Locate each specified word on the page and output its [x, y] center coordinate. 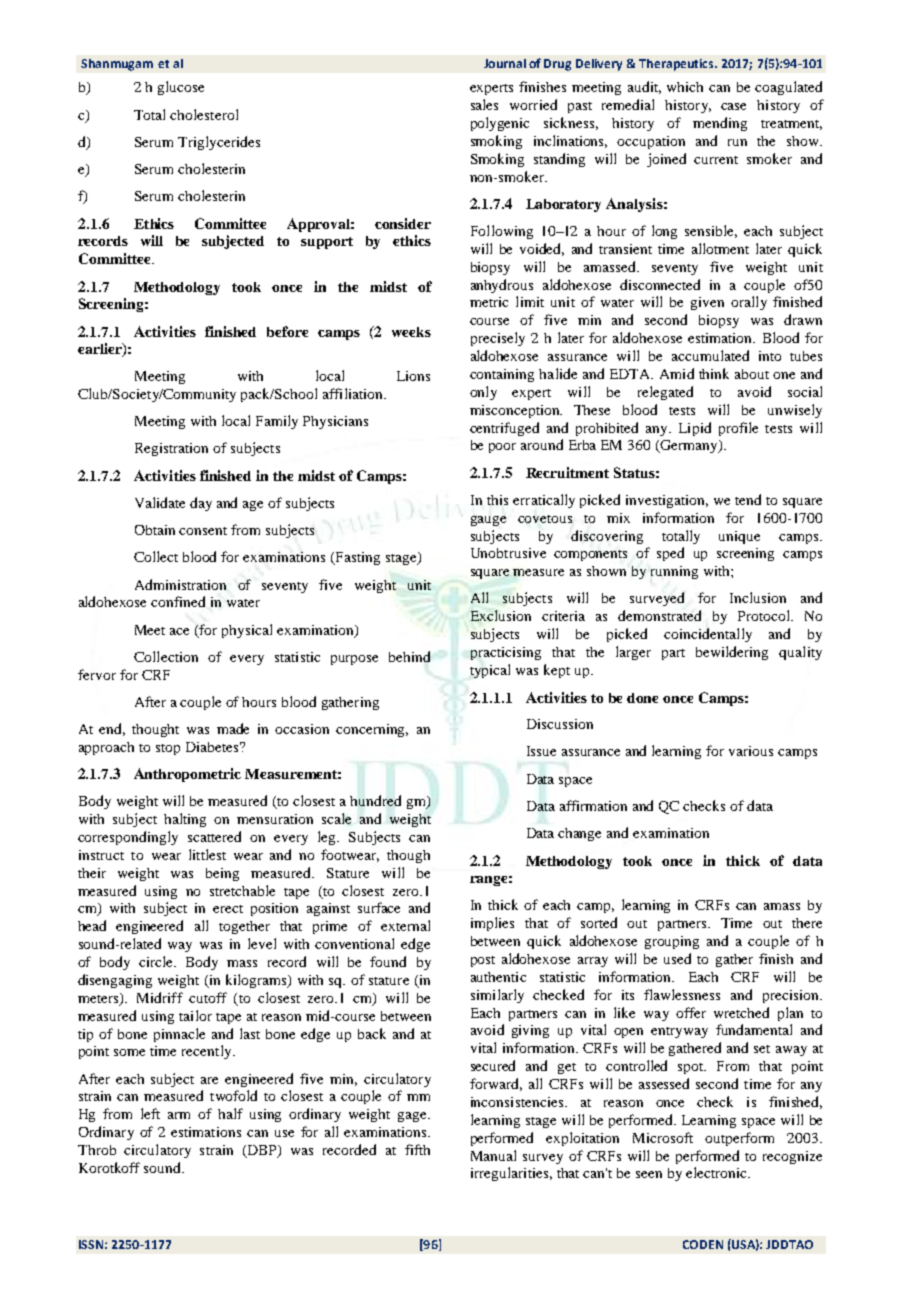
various [751, 751]
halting [185, 820]
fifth [417, 1149]
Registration [171, 449]
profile [738, 429]
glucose [181, 88]
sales [484, 104]
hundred [375, 800]
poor [502, 448]
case [733, 106]
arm [179, 1115]
